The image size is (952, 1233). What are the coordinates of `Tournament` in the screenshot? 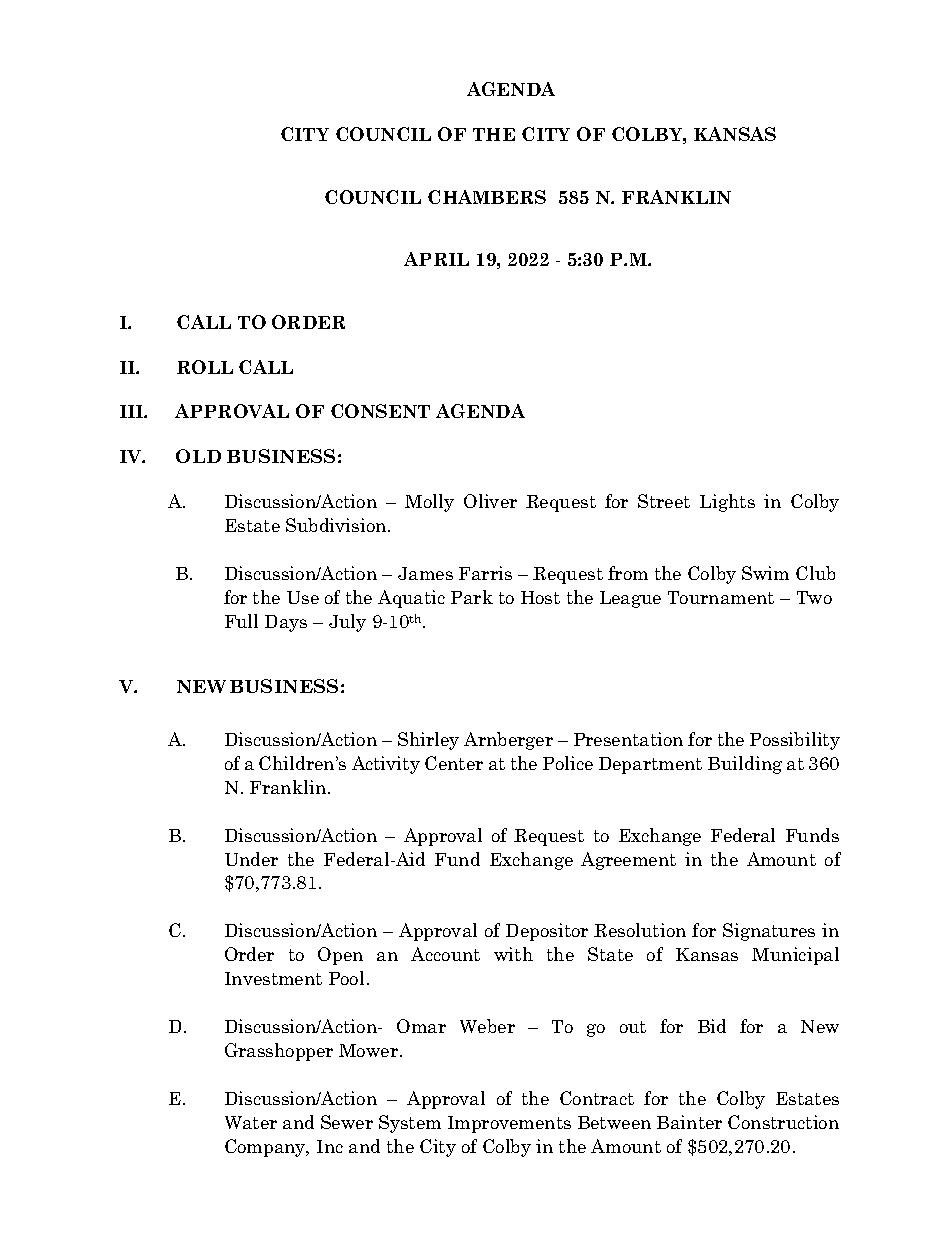 It's located at (721, 597).
